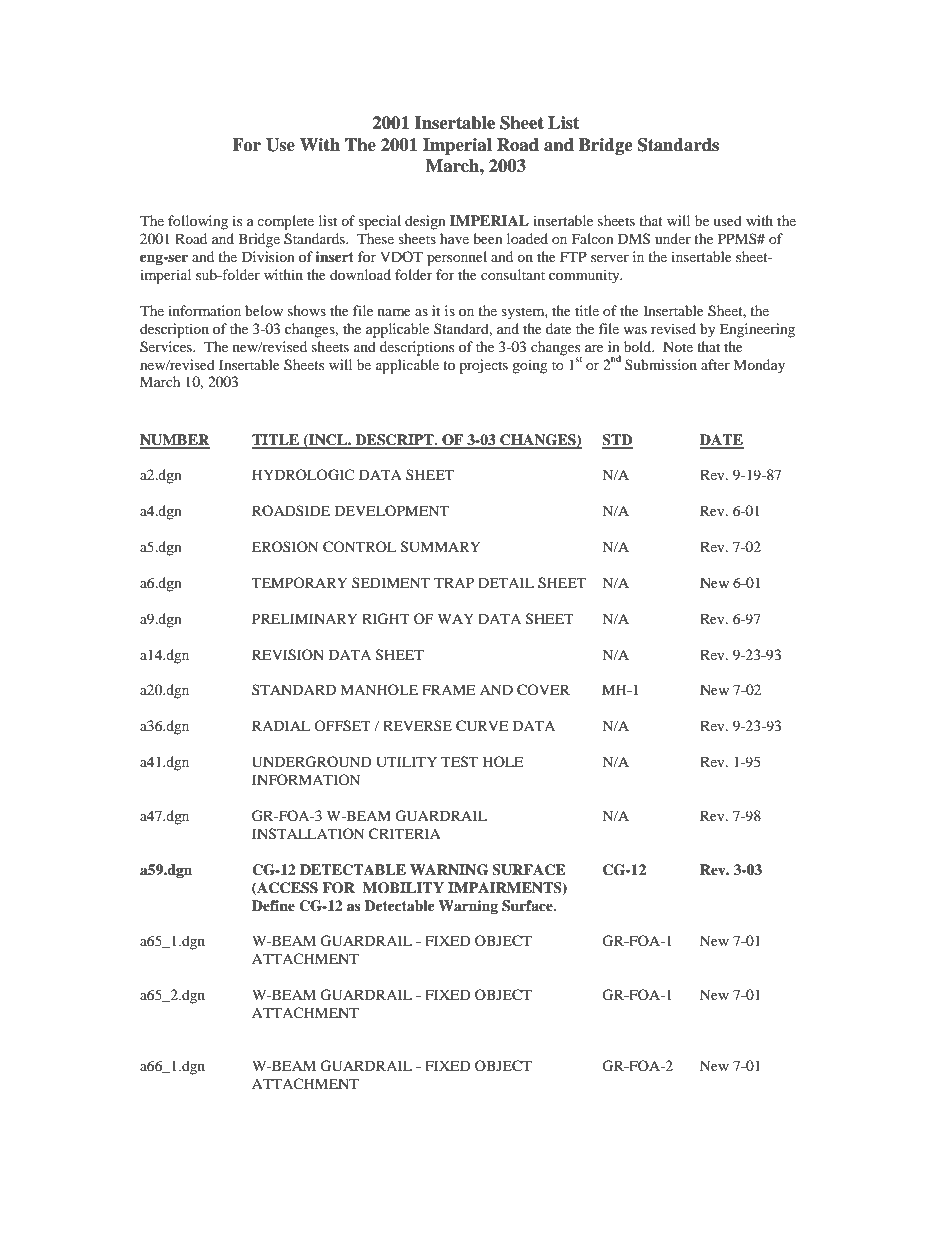  Describe the element at coordinates (175, 441) in the document. I see `NUMBER` at that location.
